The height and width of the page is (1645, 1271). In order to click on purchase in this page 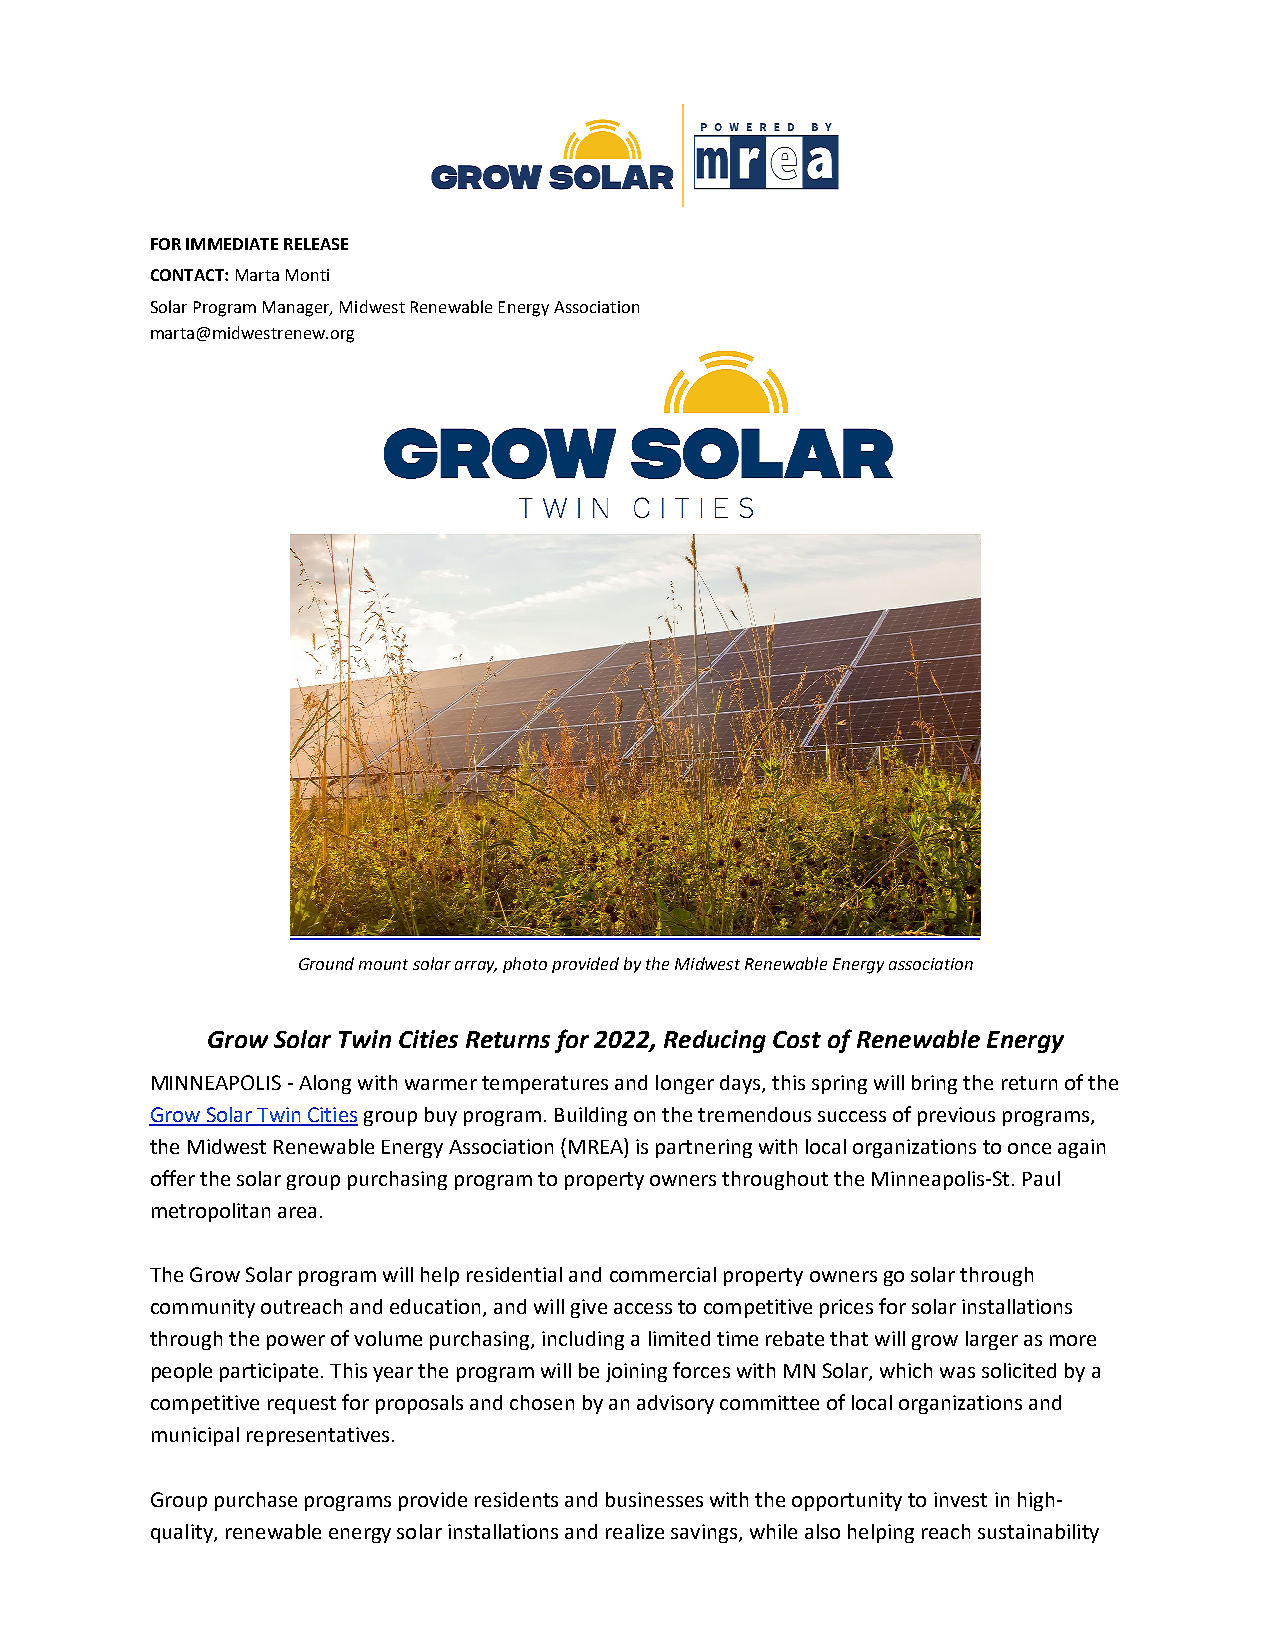, I will do `click(256, 1501)`.
